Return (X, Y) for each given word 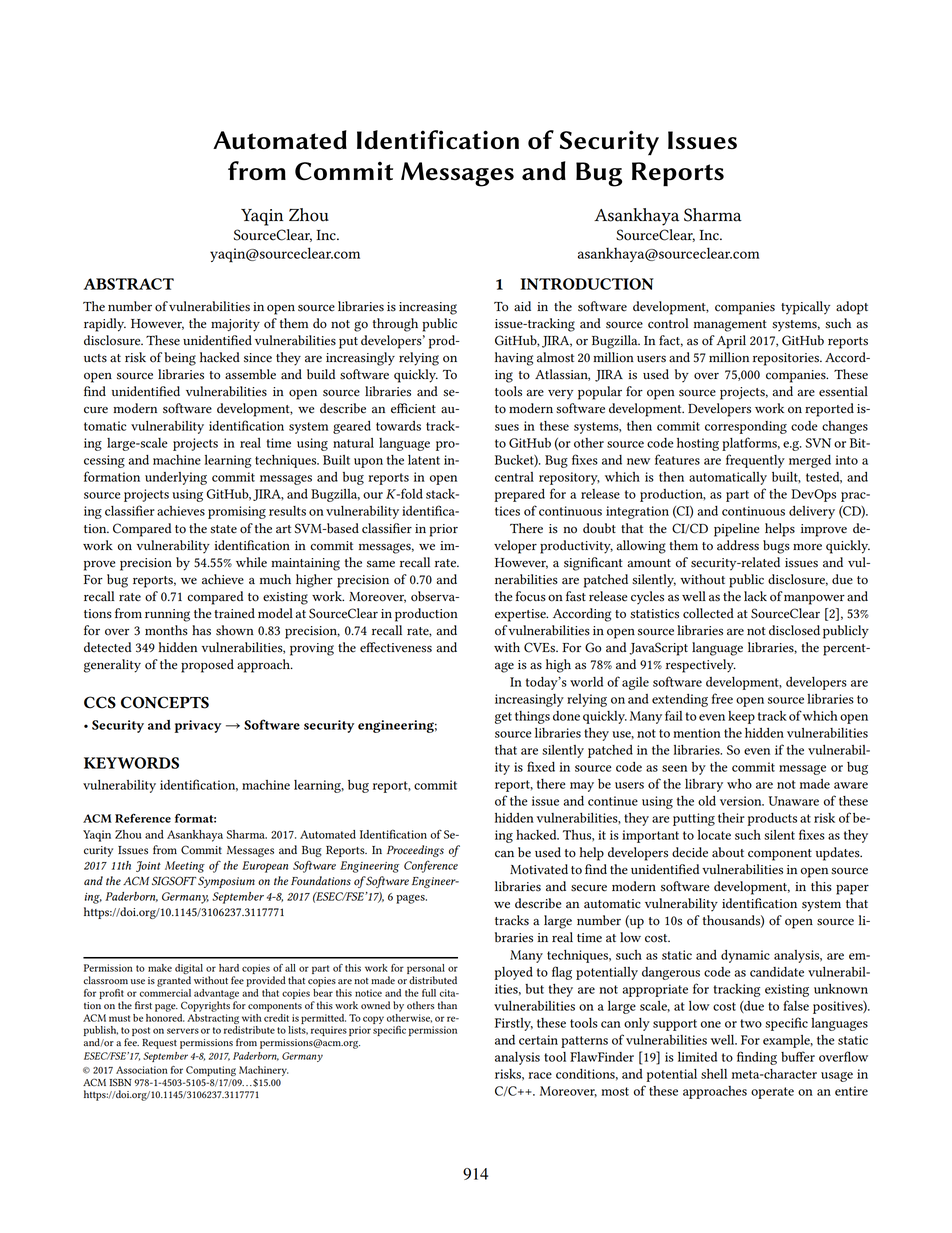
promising (237, 512)
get (503, 718)
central (514, 477)
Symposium (226, 882)
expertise (521, 615)
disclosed (794, 630)
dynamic (745, 956)
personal (426, 970)
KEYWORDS (131, 763)
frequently (755, 461)
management (730, 326)
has (201, 630)
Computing (211, 1071)
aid (522, 306)
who (739, 784)
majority (235, 325)
